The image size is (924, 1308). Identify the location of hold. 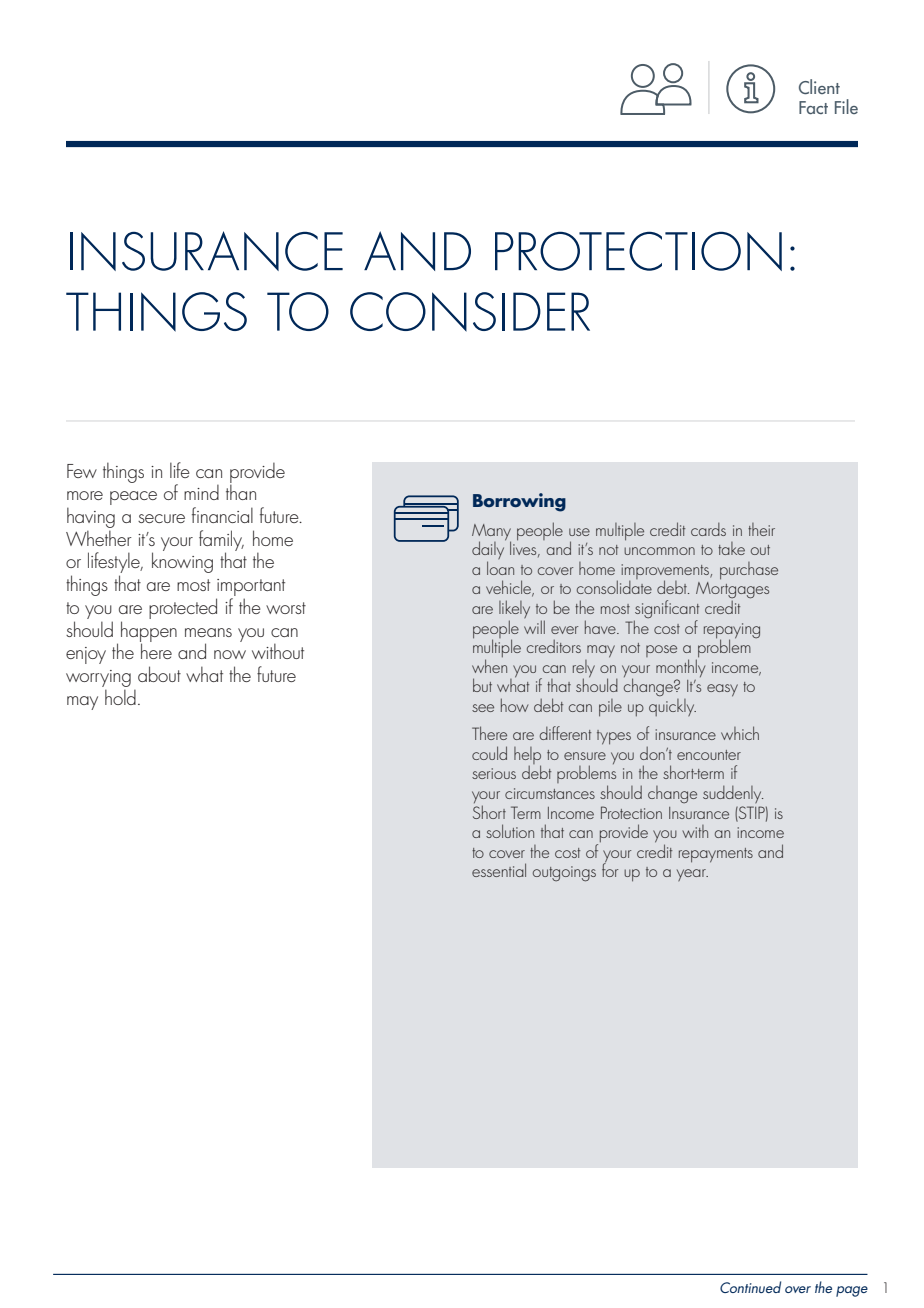
(120, 697).
